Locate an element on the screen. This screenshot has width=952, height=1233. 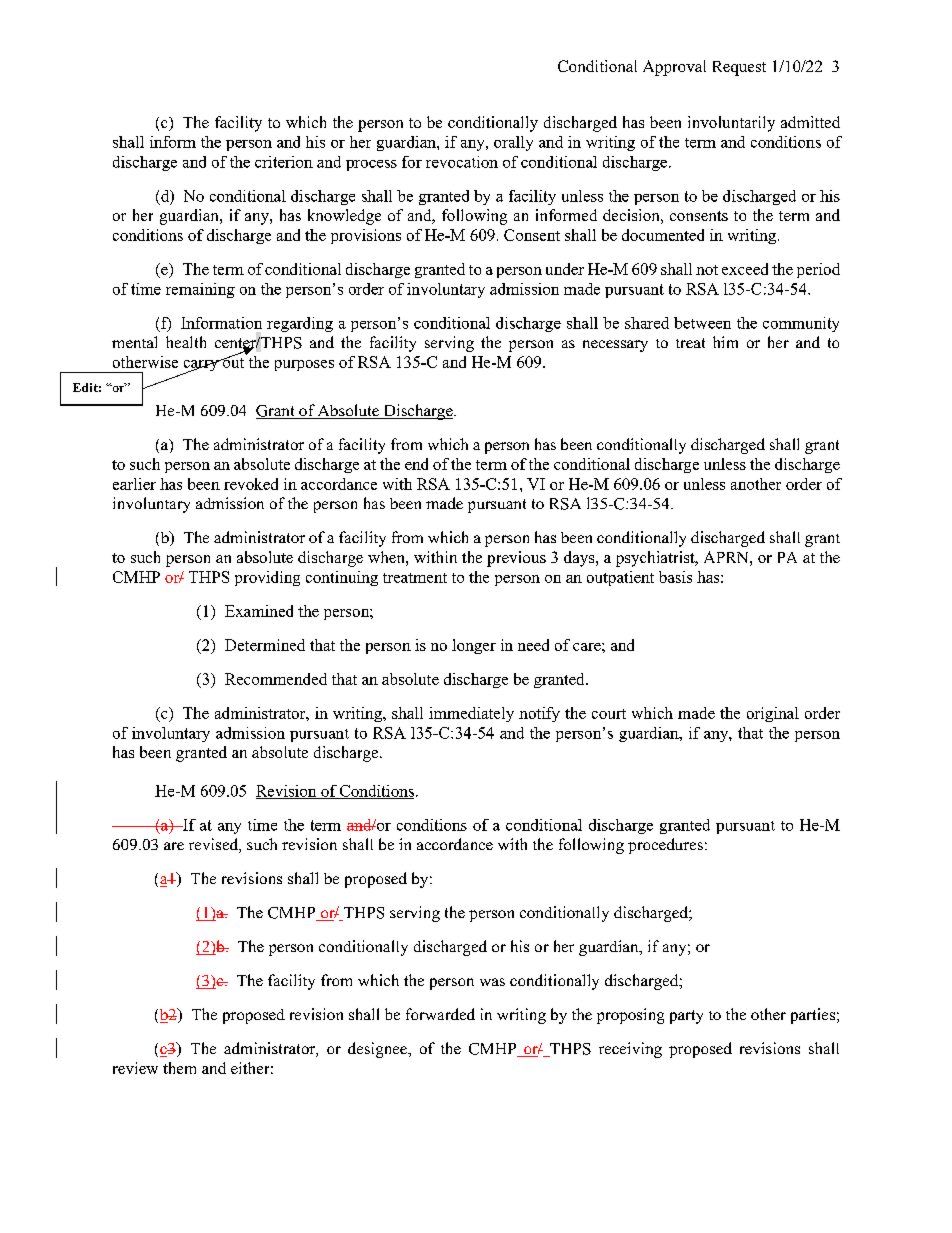
criterion is located at coordinates (284, 162).
